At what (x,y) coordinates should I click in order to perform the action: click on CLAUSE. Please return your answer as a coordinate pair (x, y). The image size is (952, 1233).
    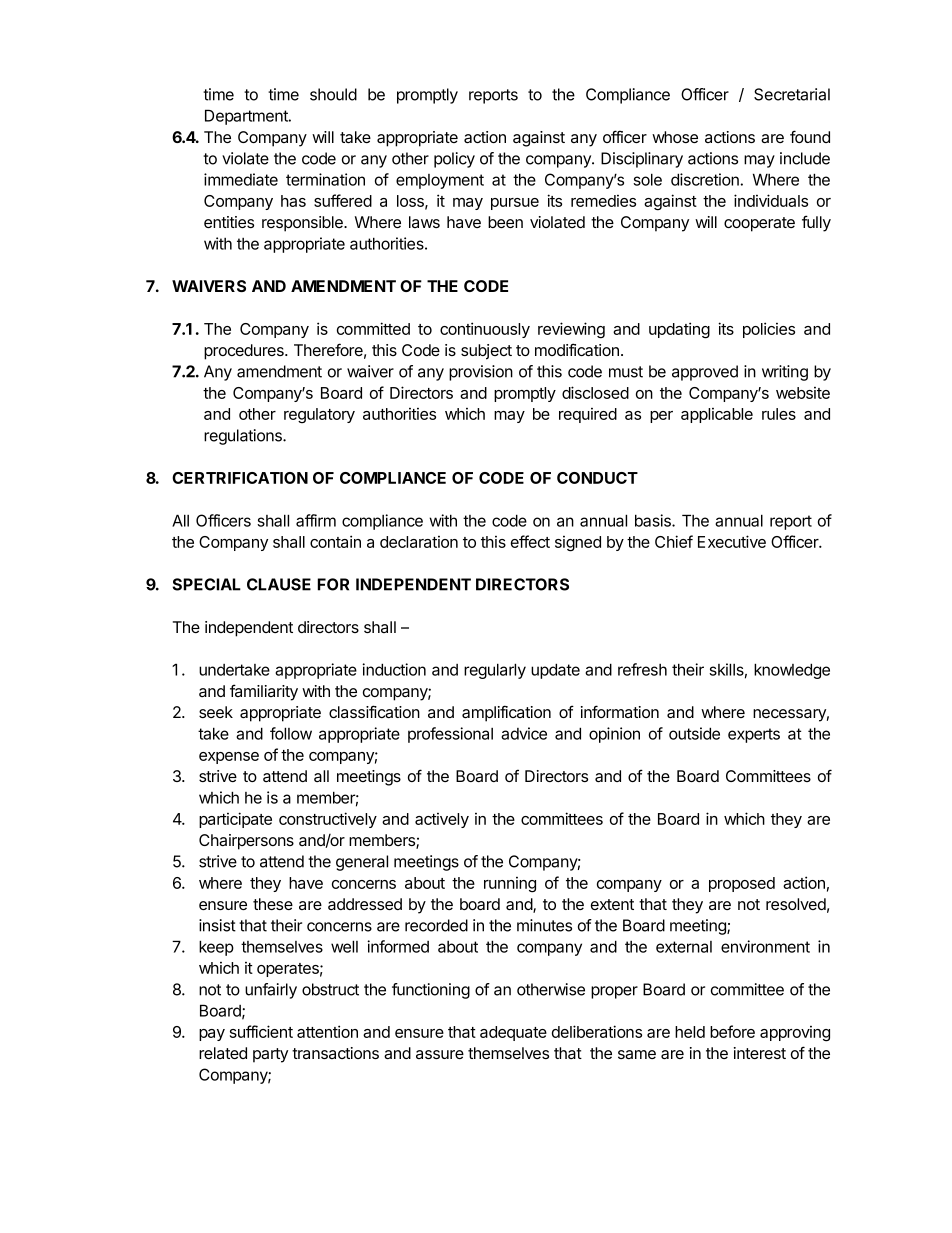
    Looking at the image, I should click on (279, 584).
